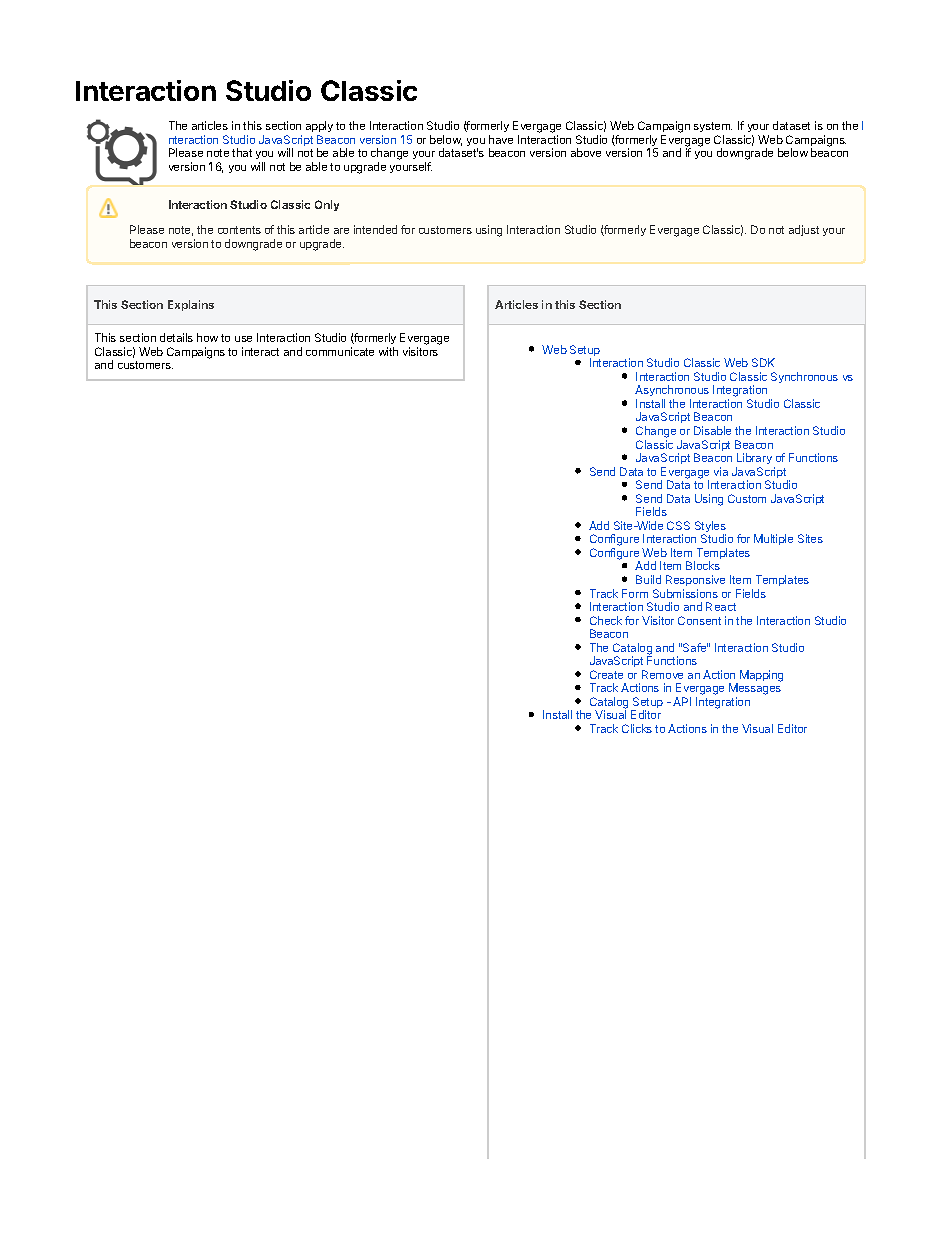 This screenshot has height=1233, width=952. Describe the element at coordinates (637, 728) in the screenshot. I see `Clicks` at that location.
